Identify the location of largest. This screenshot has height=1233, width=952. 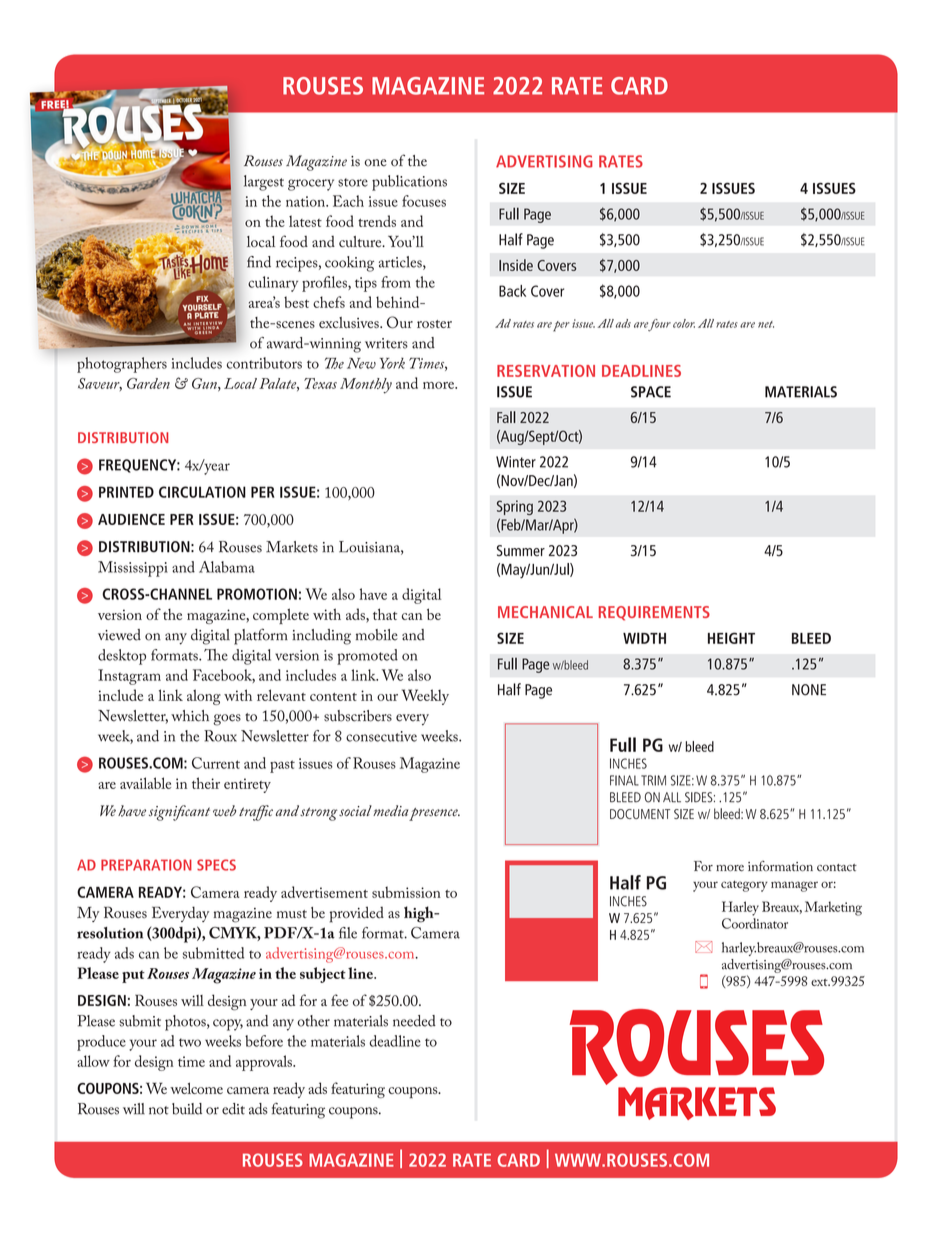
(264, 183).
